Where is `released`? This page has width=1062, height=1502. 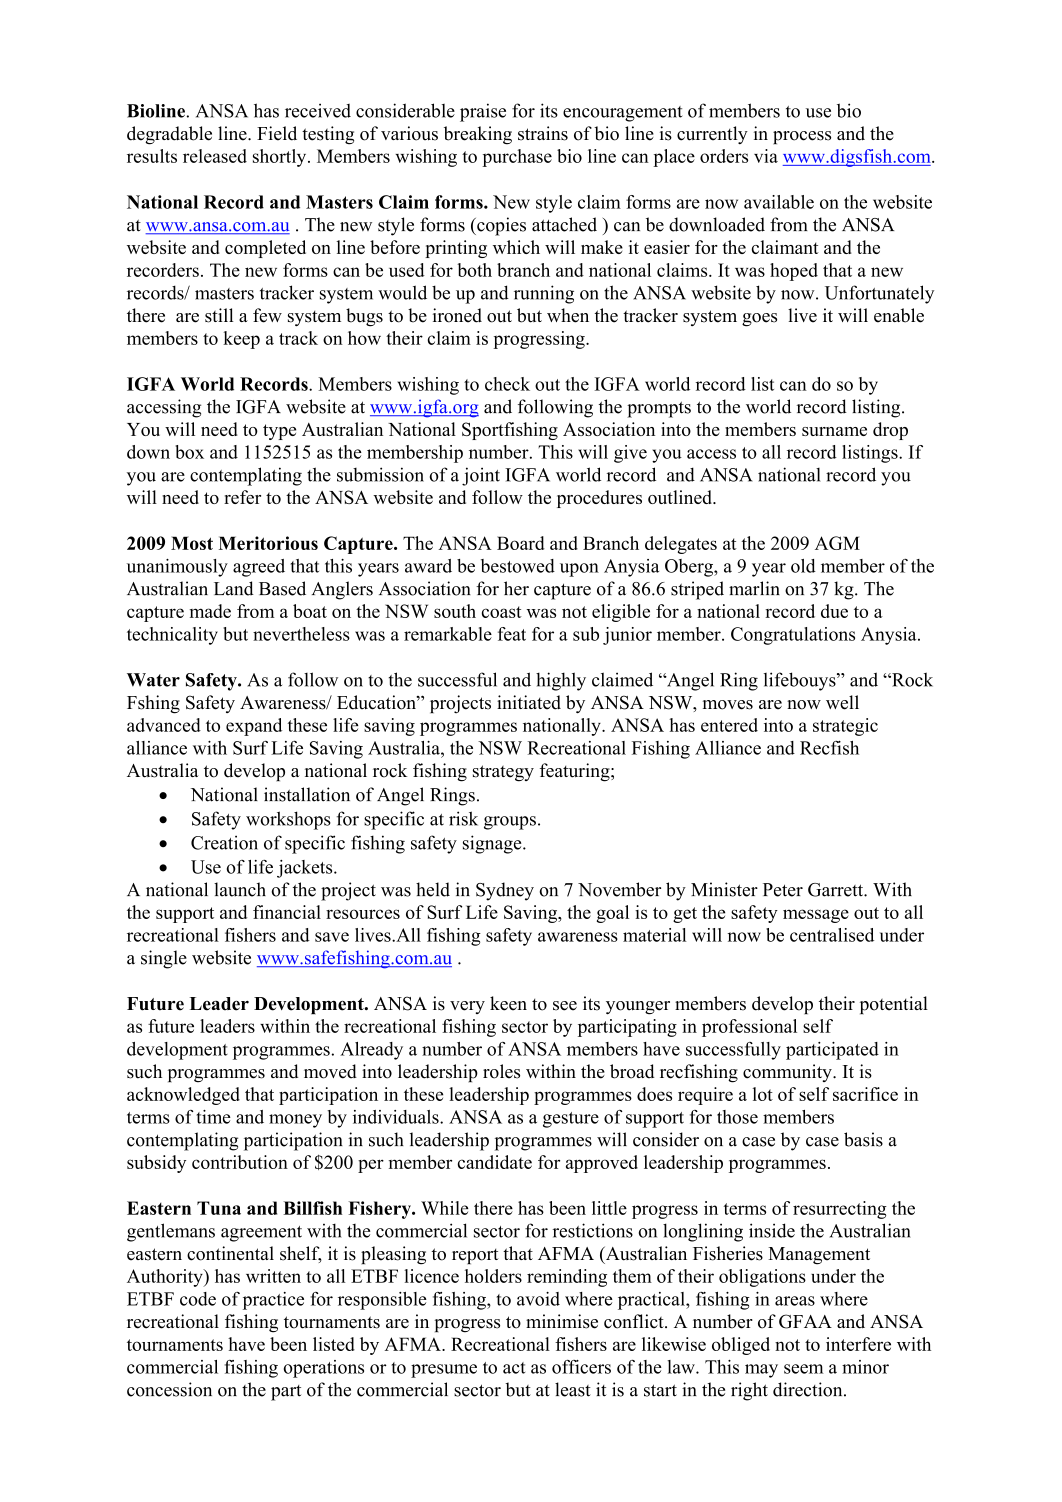
released is located at coordinates (215, 156).
